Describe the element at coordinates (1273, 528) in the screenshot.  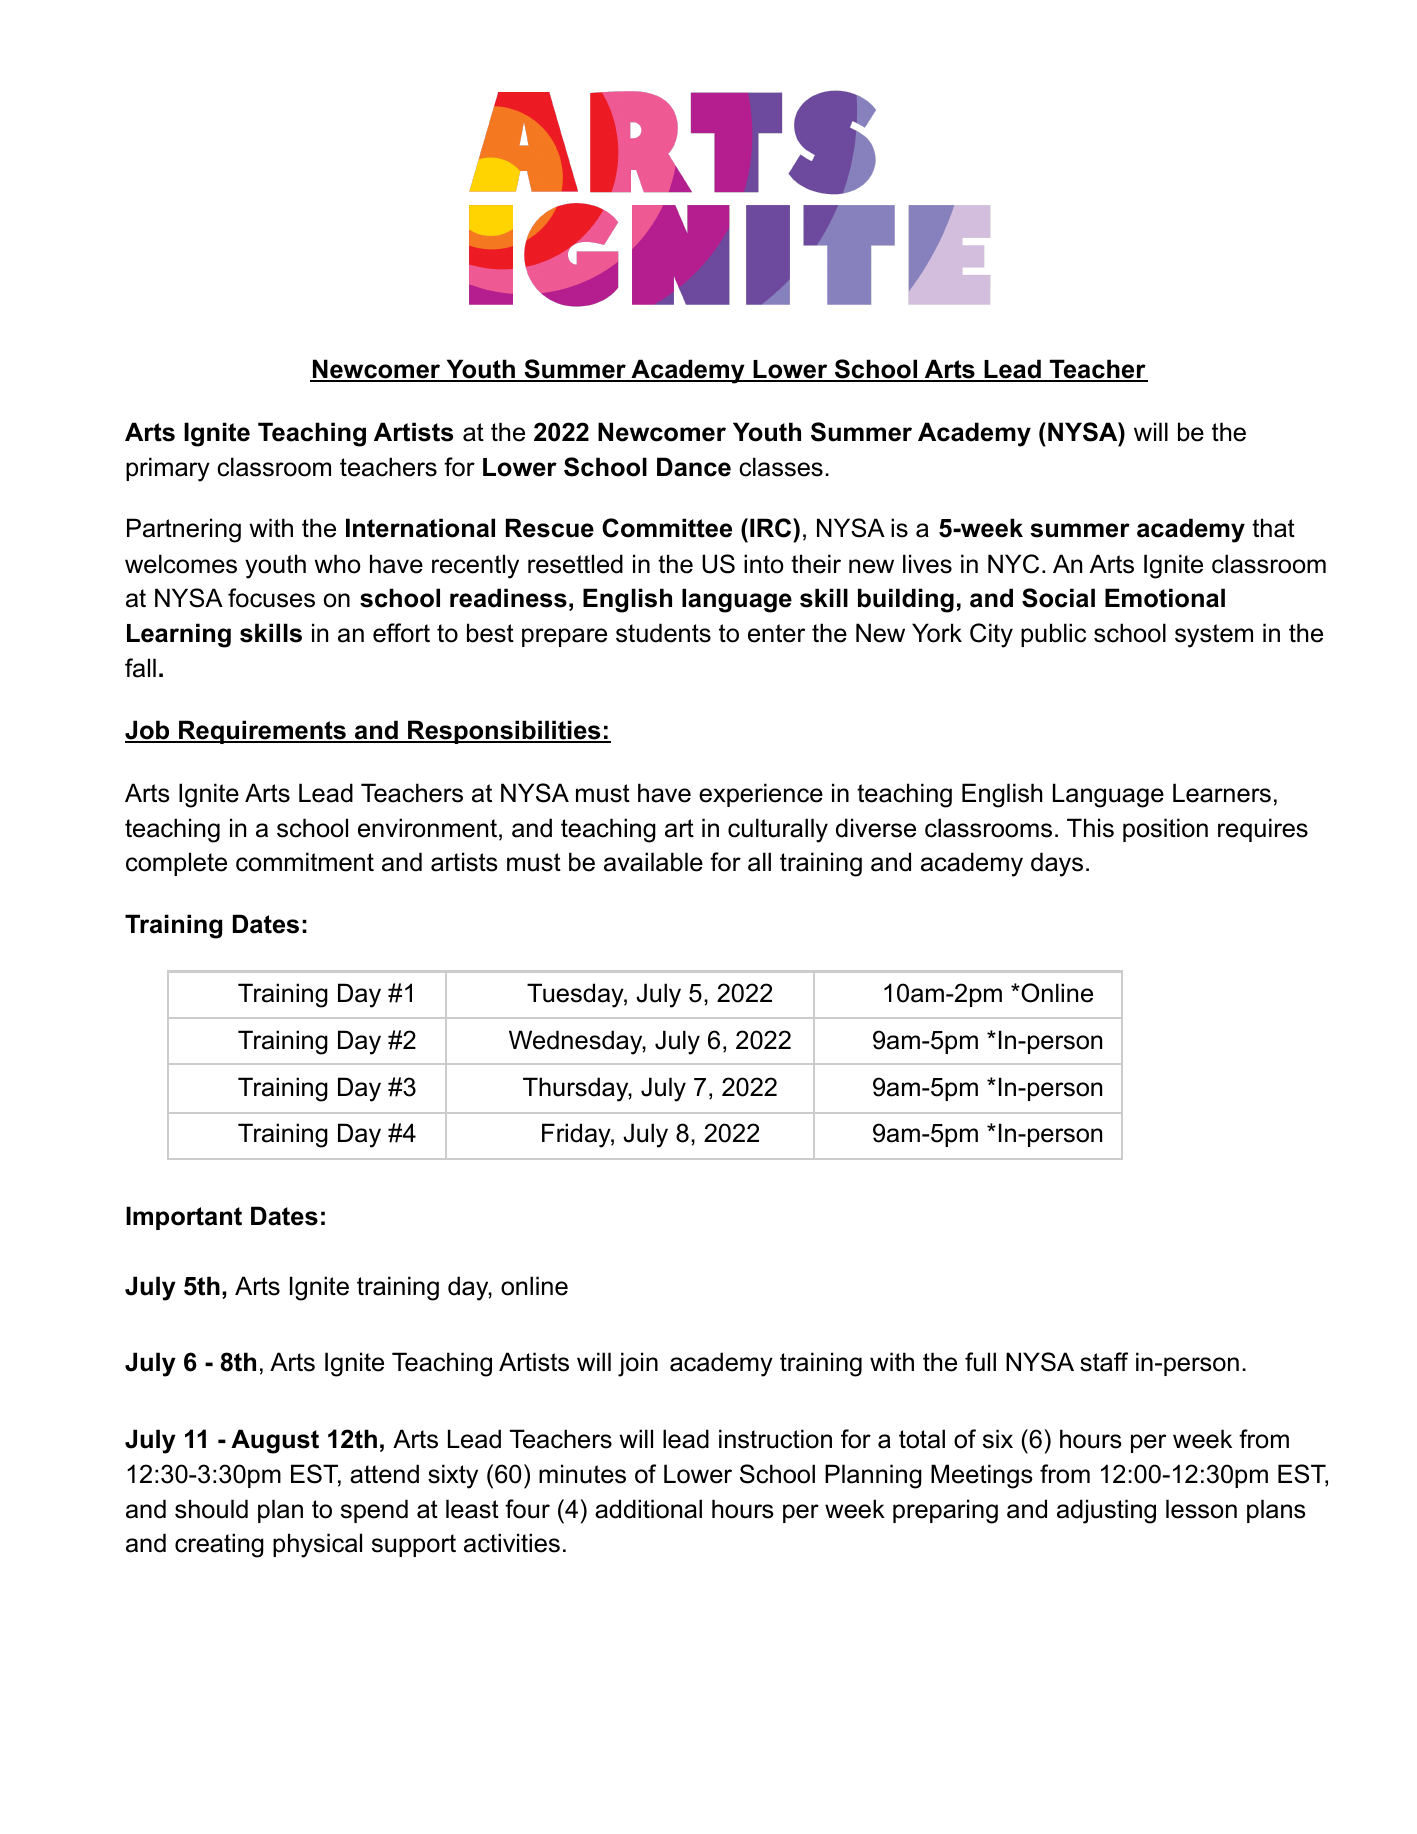
I see `that` at that location.
